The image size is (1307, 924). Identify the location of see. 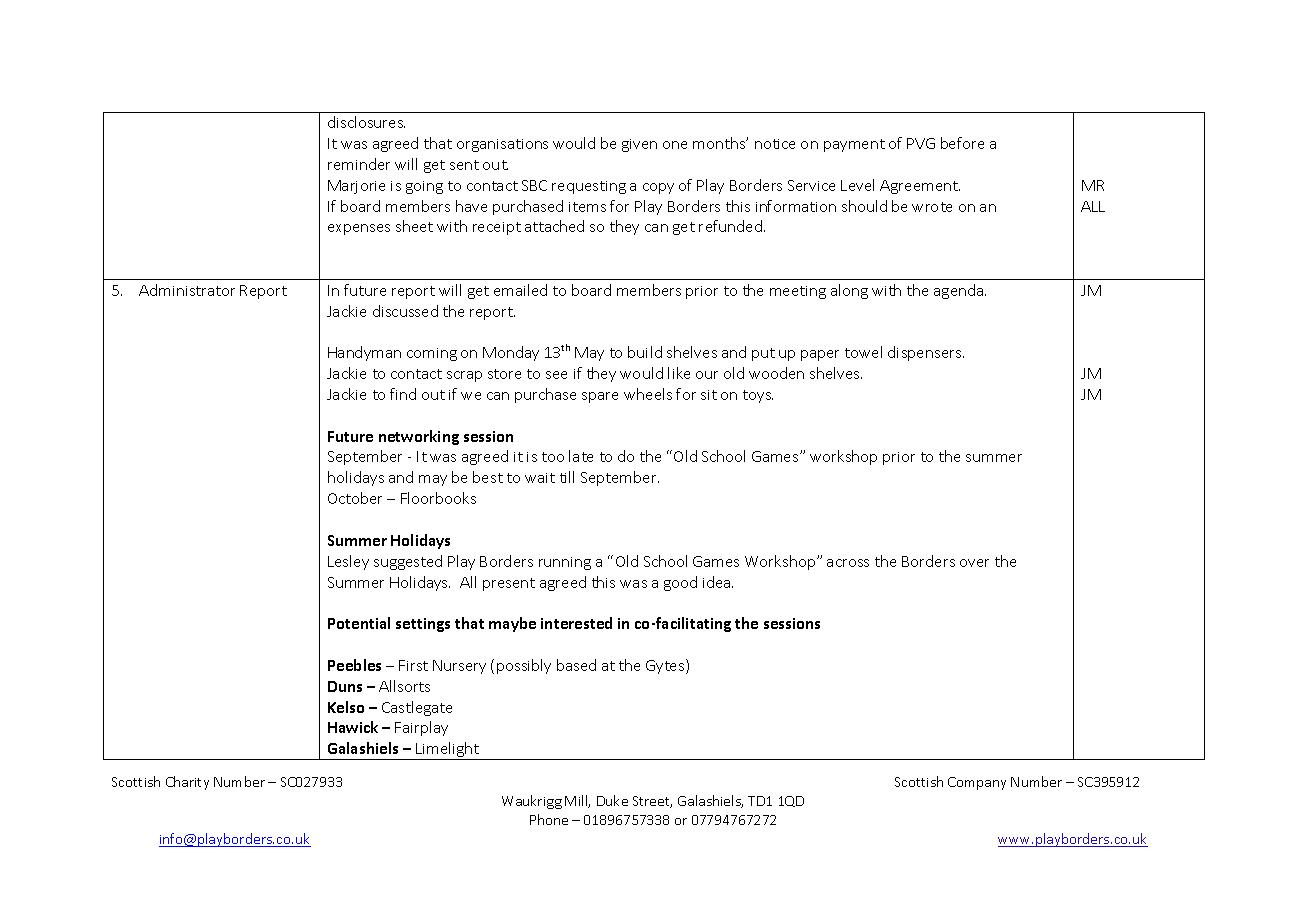
(556, 375).
